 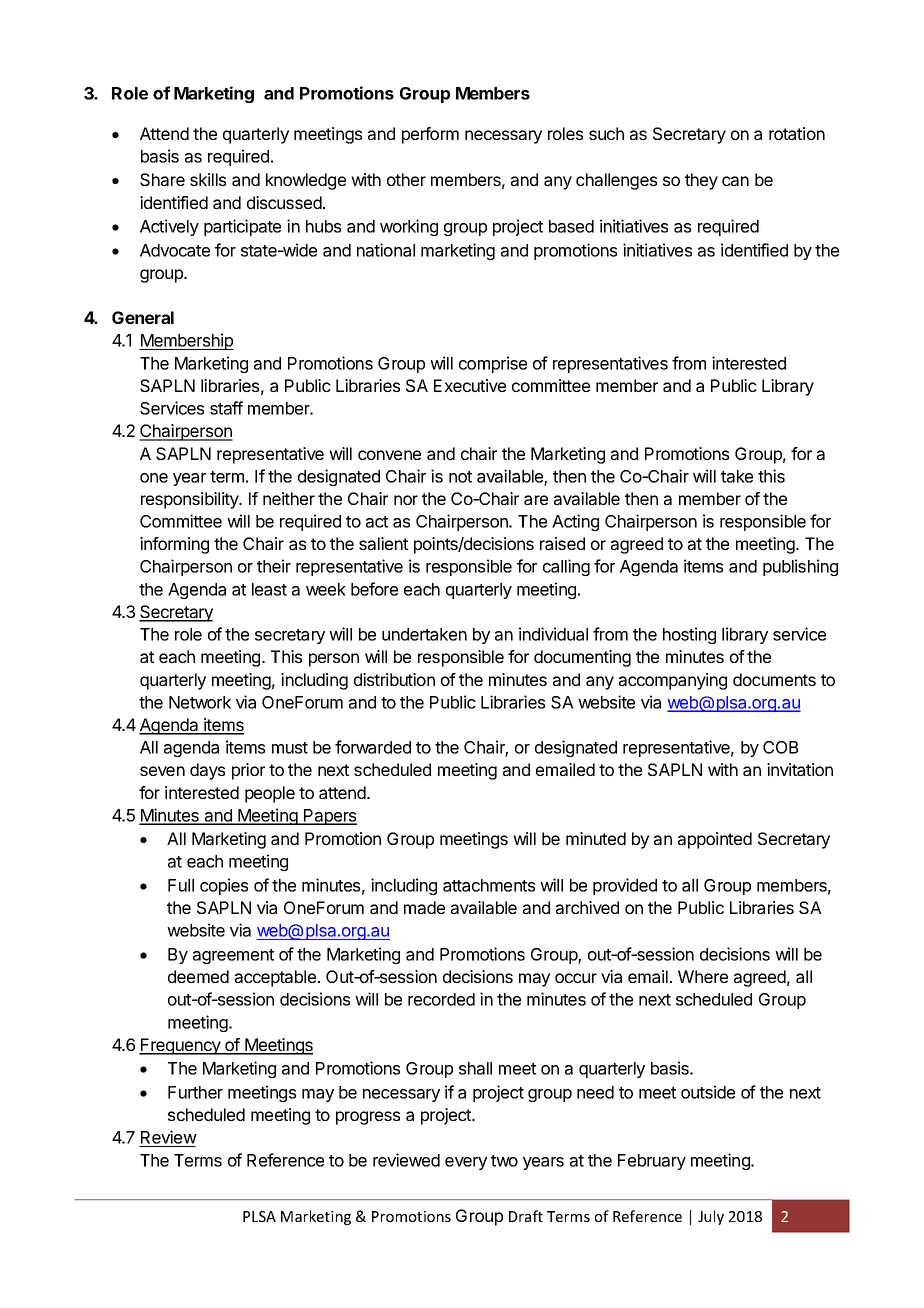 I want to click on skills, so click(x=208, y=179).
